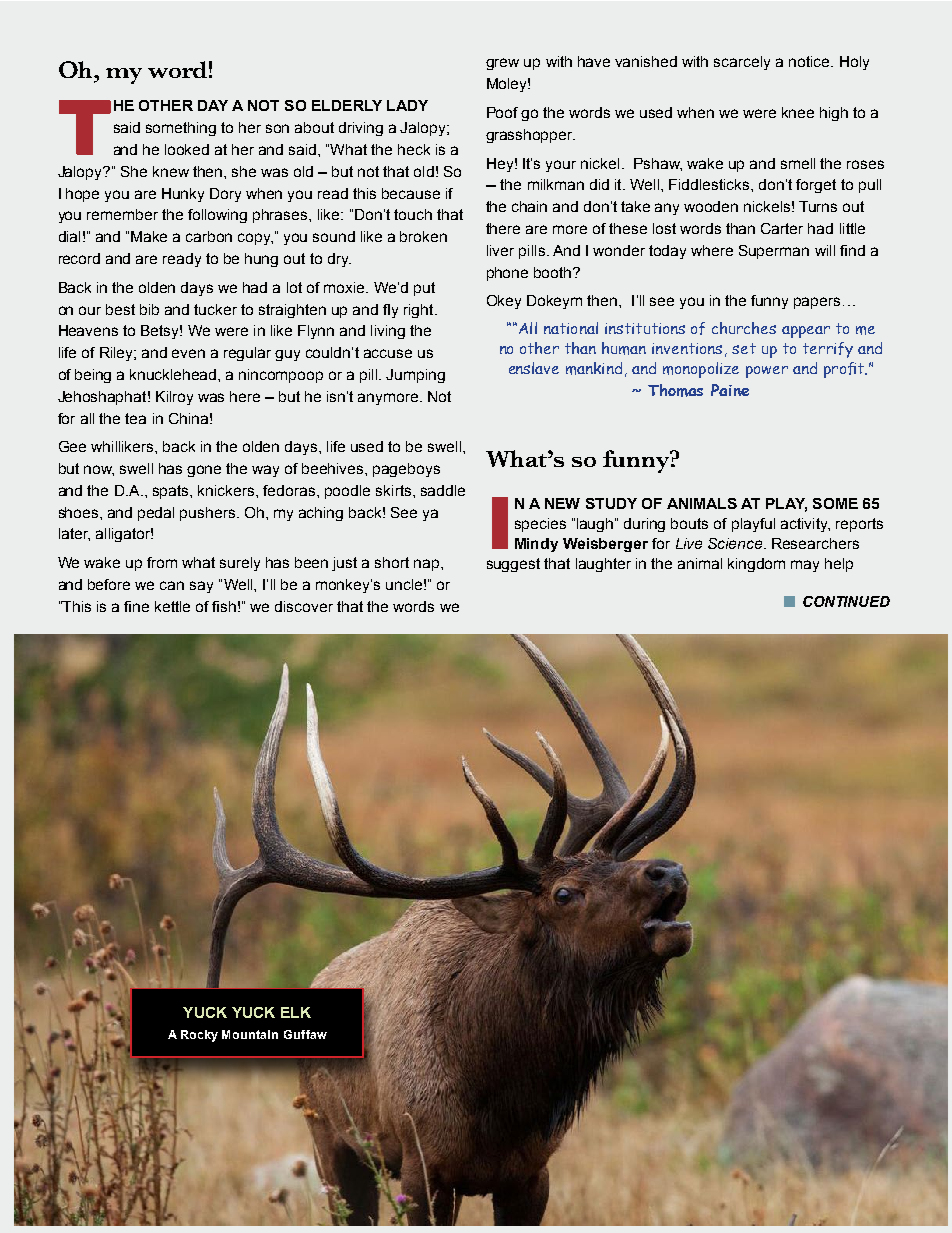 The height and width of the screenshot is (1233, 952). Describe the element at coordinates (846, 601) in the screenshot. I see `CONTINUED` at that location.
